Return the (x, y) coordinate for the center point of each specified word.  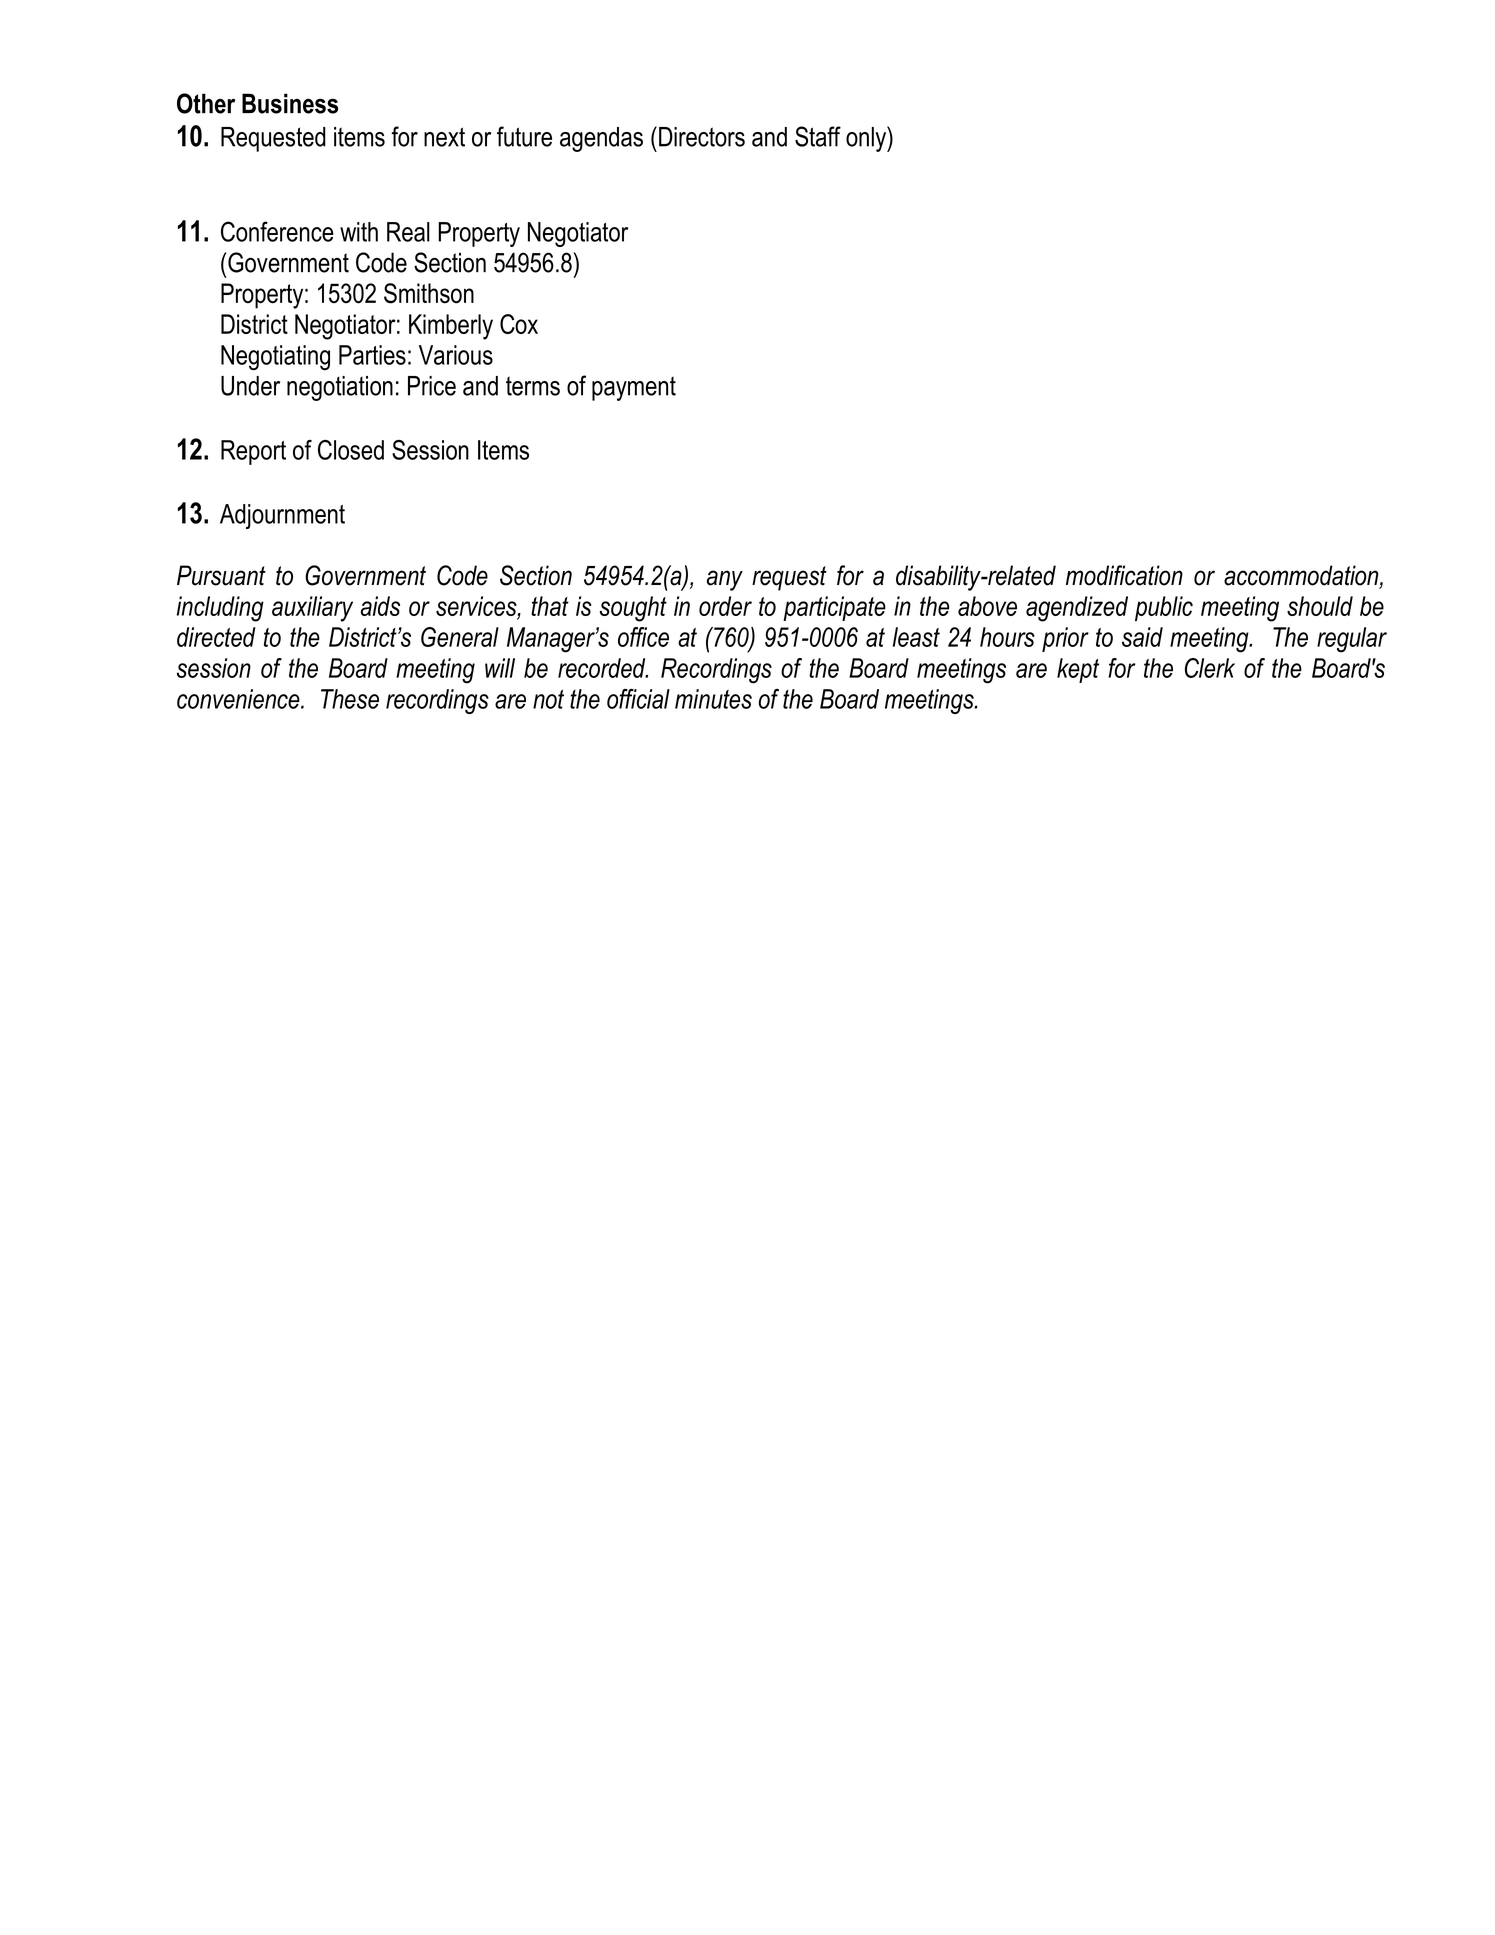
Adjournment (282, 516)
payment (634, 388)
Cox (519, 324)
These (350, 699)
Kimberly (451, 327)
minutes (713, 699)
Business (290, 103)
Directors (702, 137)
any (725, 580)
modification (1124, 575)
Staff (818, 136)
